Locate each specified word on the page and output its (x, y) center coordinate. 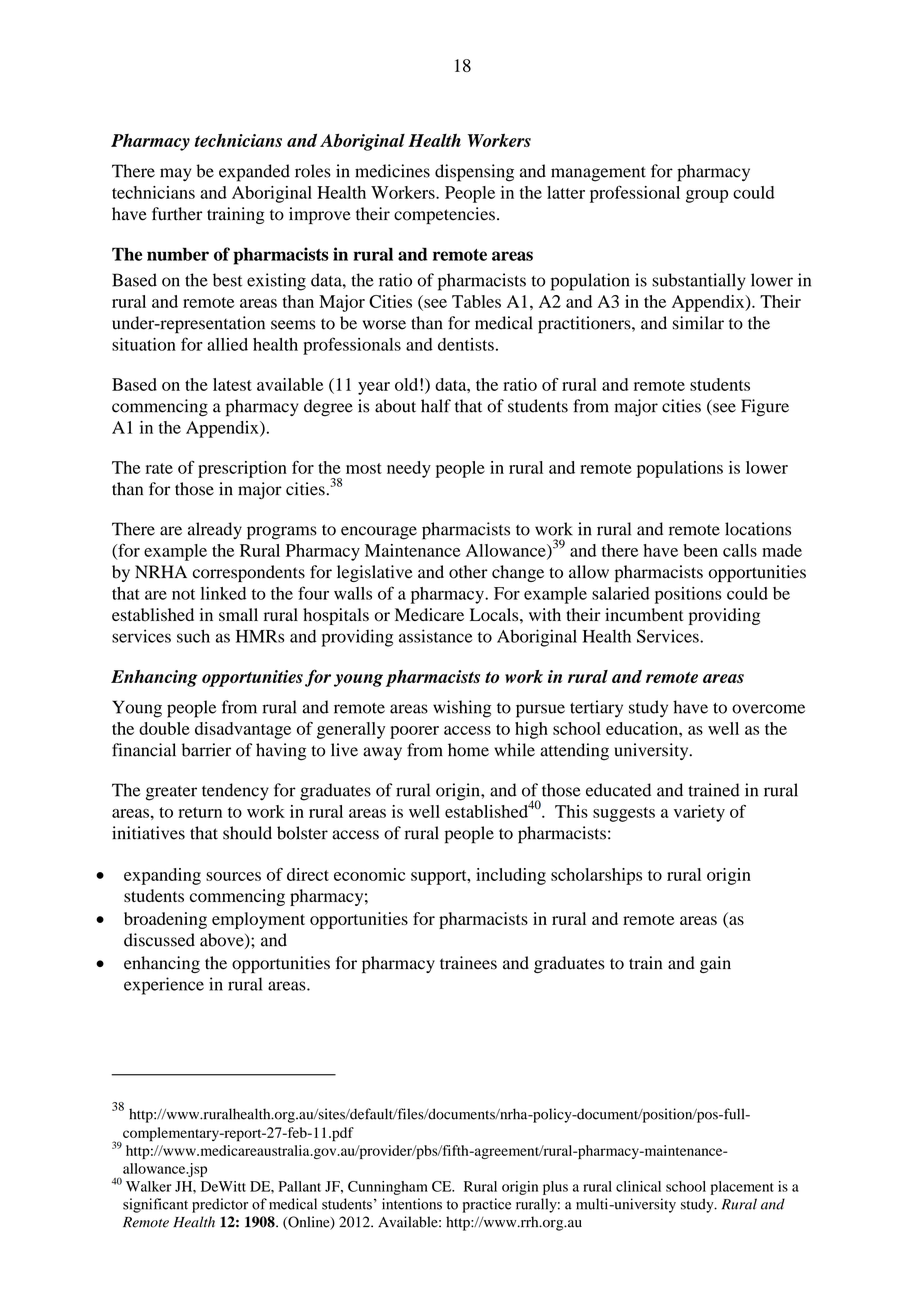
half (436, 406)
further (177, 214)
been (700, 550)
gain (715, 964)
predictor (220, 1205)
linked (223, 593)
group (707, 196)
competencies (444, 215)
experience (164, 986)
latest (232, 384)
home (468, 750)
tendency (235, 792)
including (511, 876)
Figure (765, 408)
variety (699, 813)
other (468, 572)
